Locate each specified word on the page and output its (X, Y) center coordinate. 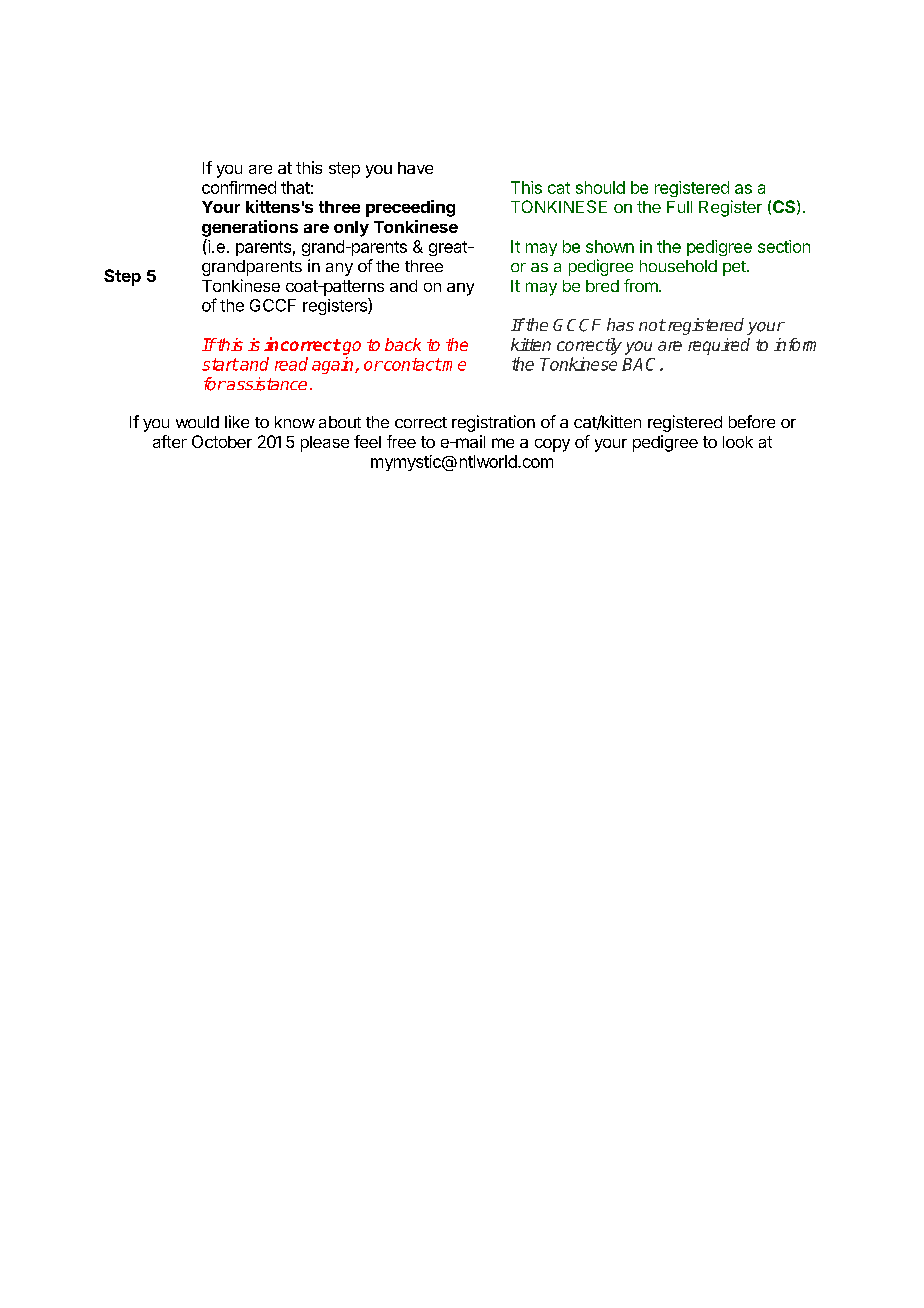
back (403, 344)
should (600, 187)
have (415, 168)
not (652, 325)
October (222, 441)
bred (602, 286)
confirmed (239, 187)
